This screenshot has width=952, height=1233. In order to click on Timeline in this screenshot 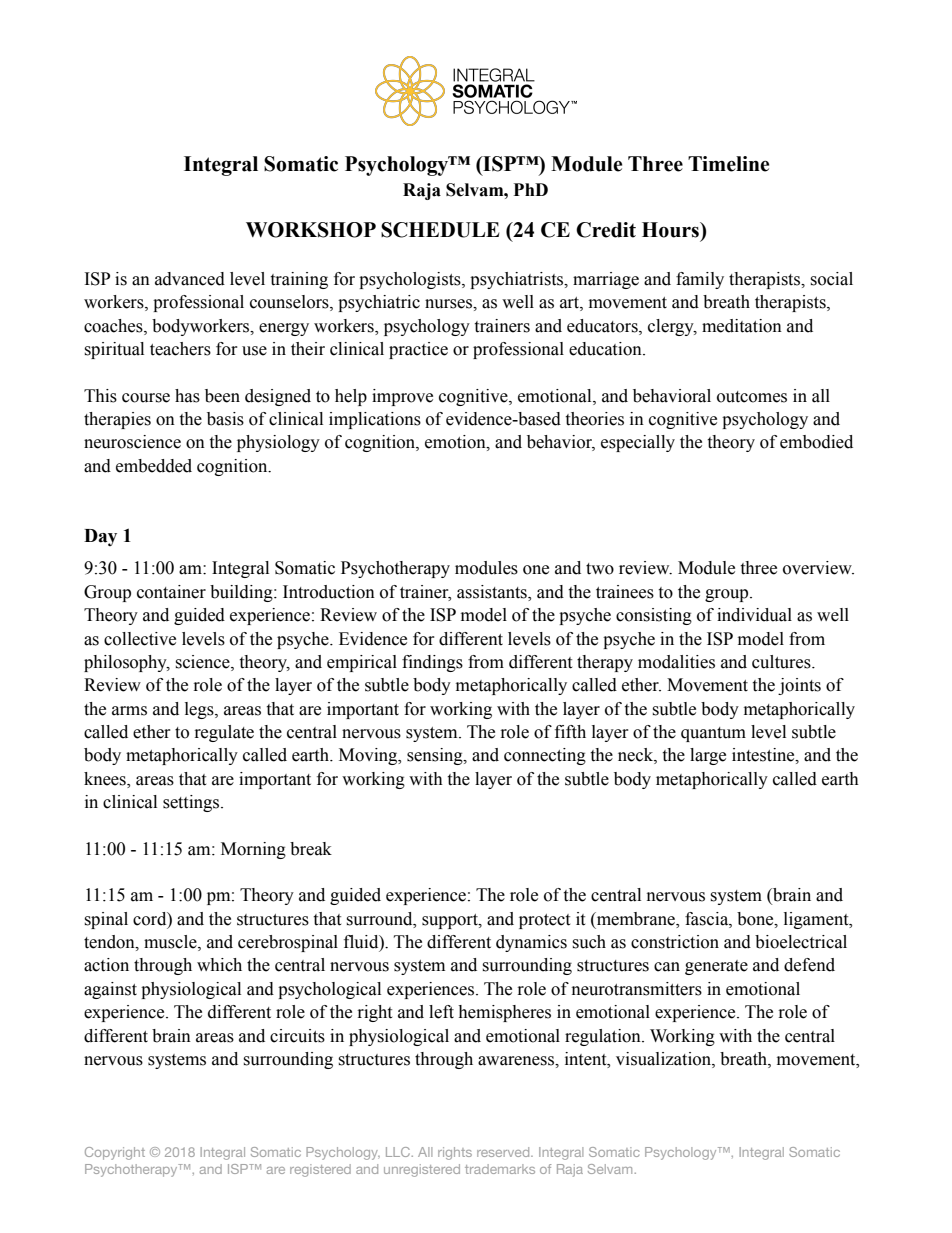, I will do `click(728, 164)`.
